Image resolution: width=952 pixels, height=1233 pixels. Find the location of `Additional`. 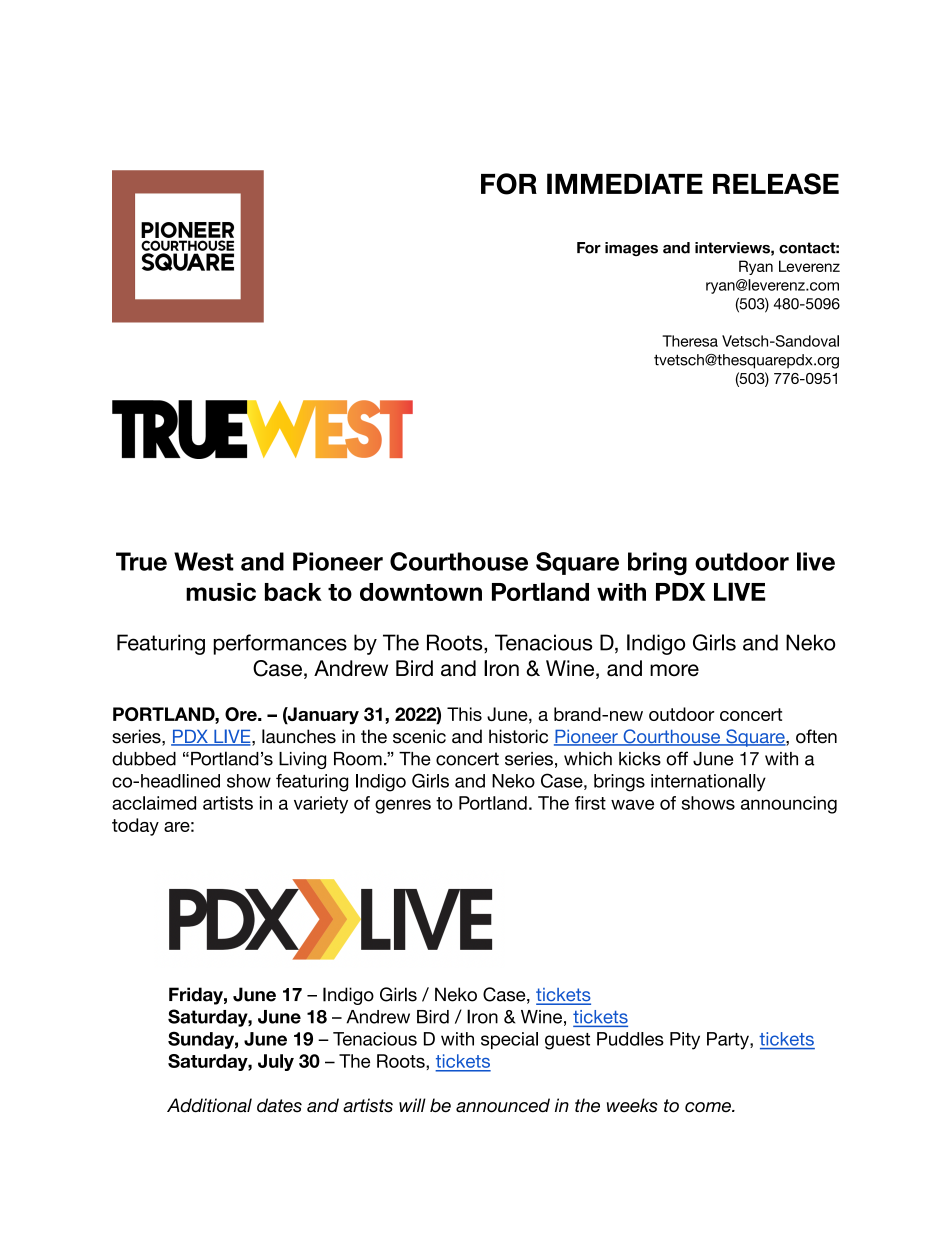

Additional is located at coordinates (209, 1105).
